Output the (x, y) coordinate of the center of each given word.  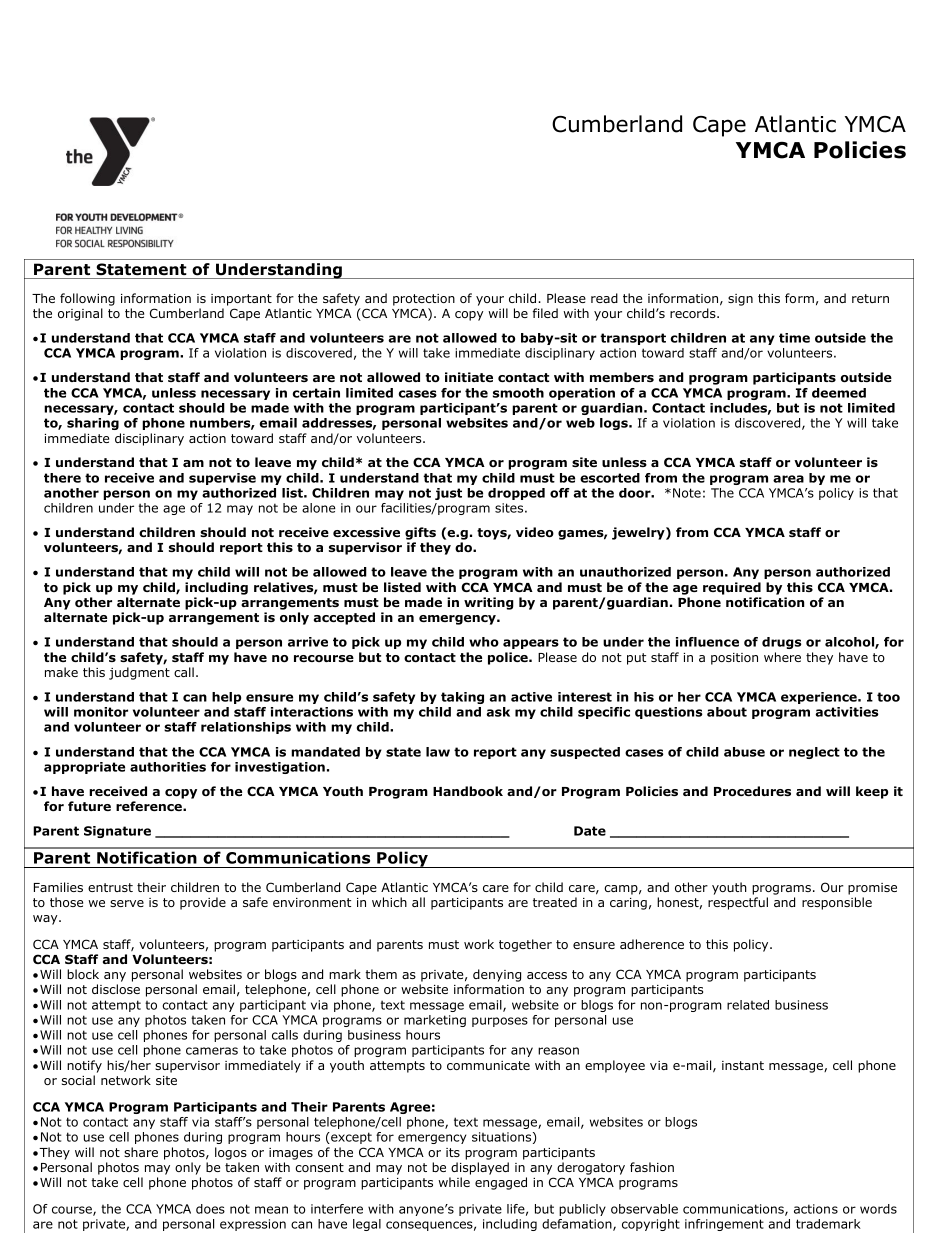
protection (424, 300)
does (210, 1209)
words (878, 1209)
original (80, 314)
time (794, 338)
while (454, 1182)
